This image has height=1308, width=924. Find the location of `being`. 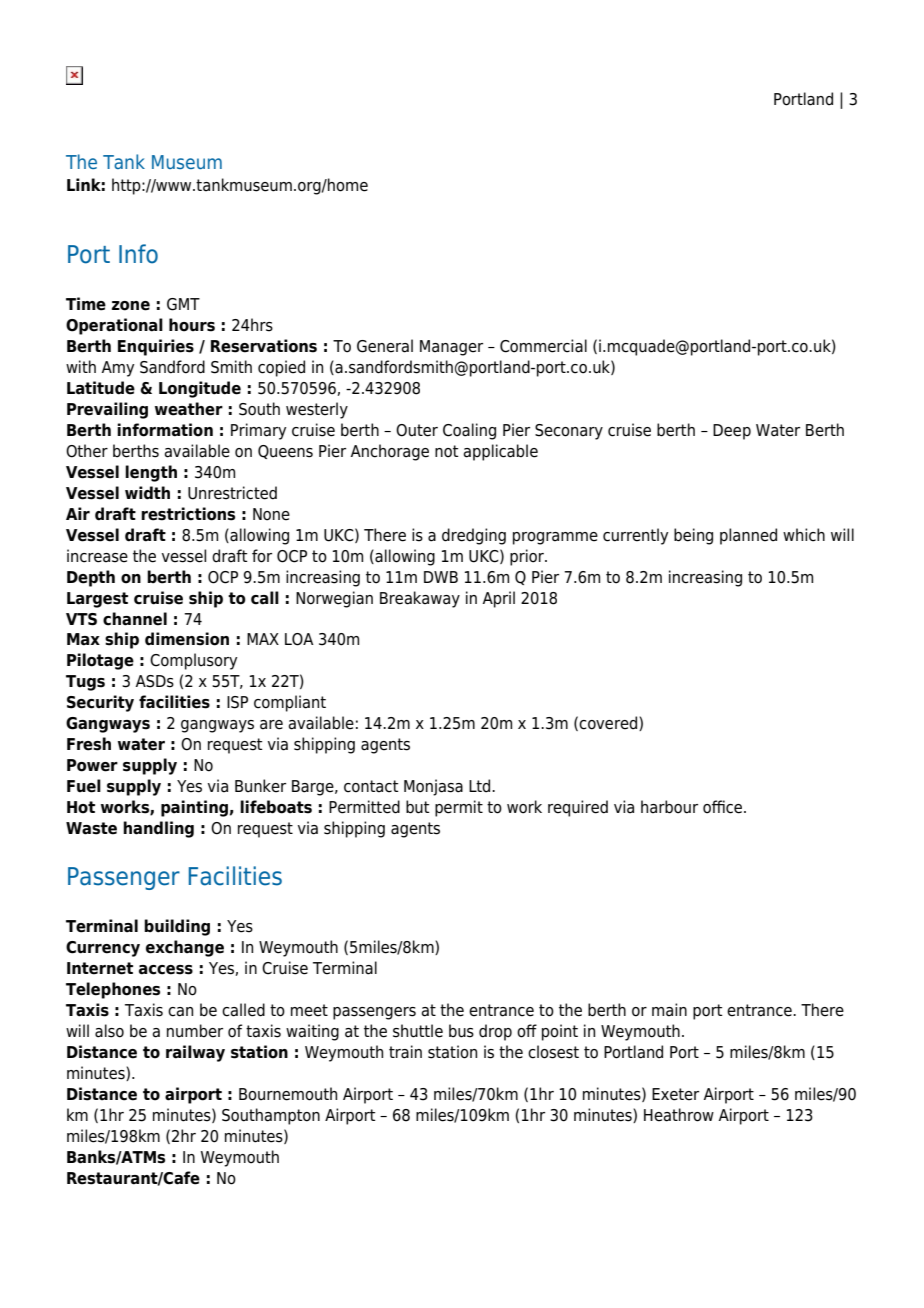

being is located at coordinates (693, 536).
